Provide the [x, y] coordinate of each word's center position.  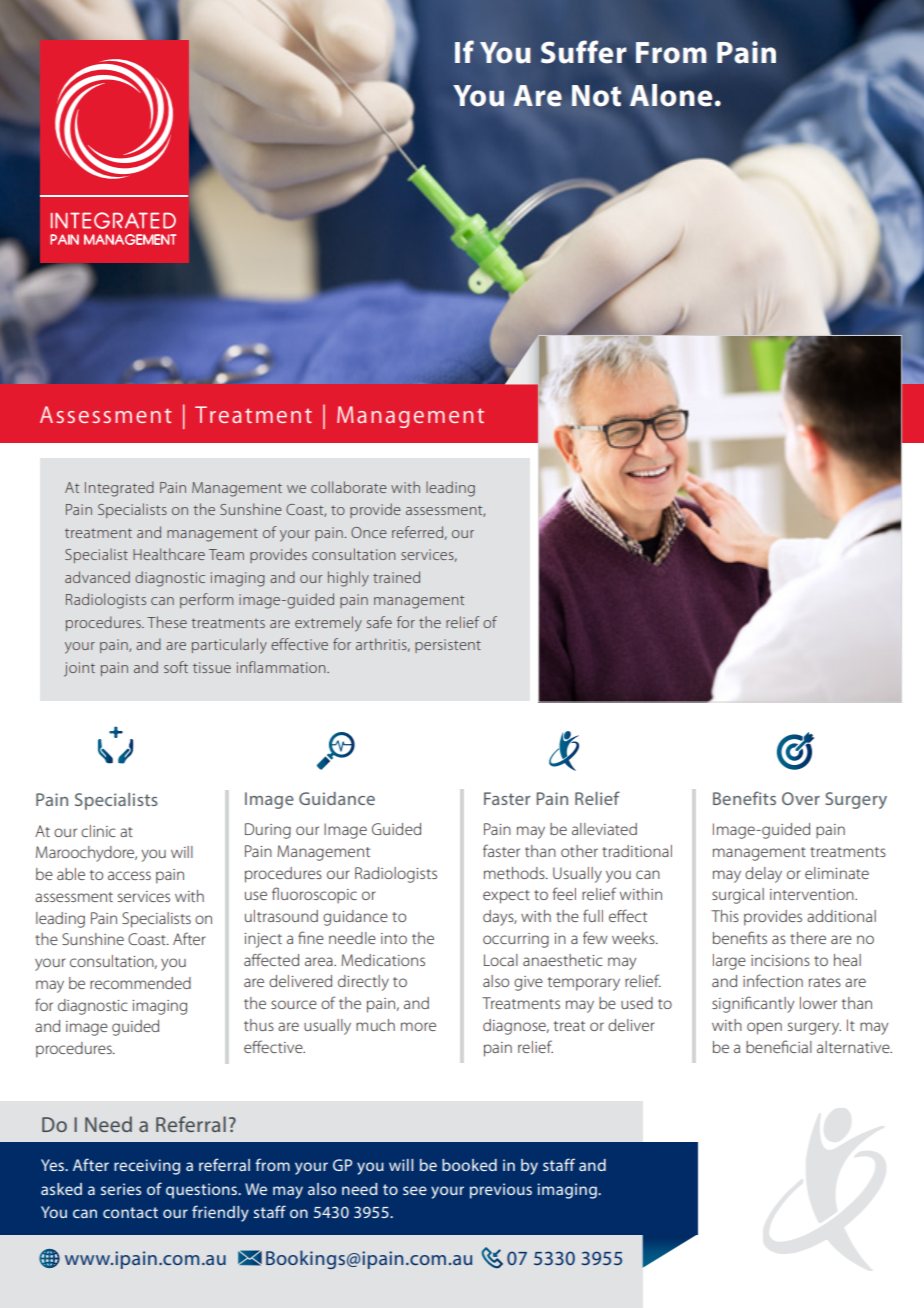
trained [396, 577]
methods [515, 873]
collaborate [349, 487]
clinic [98, 831]
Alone [671, 95]
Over [801, 798]
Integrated [119, 489]
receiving [147, 1167]
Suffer [584, 52]
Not [596, 96]
